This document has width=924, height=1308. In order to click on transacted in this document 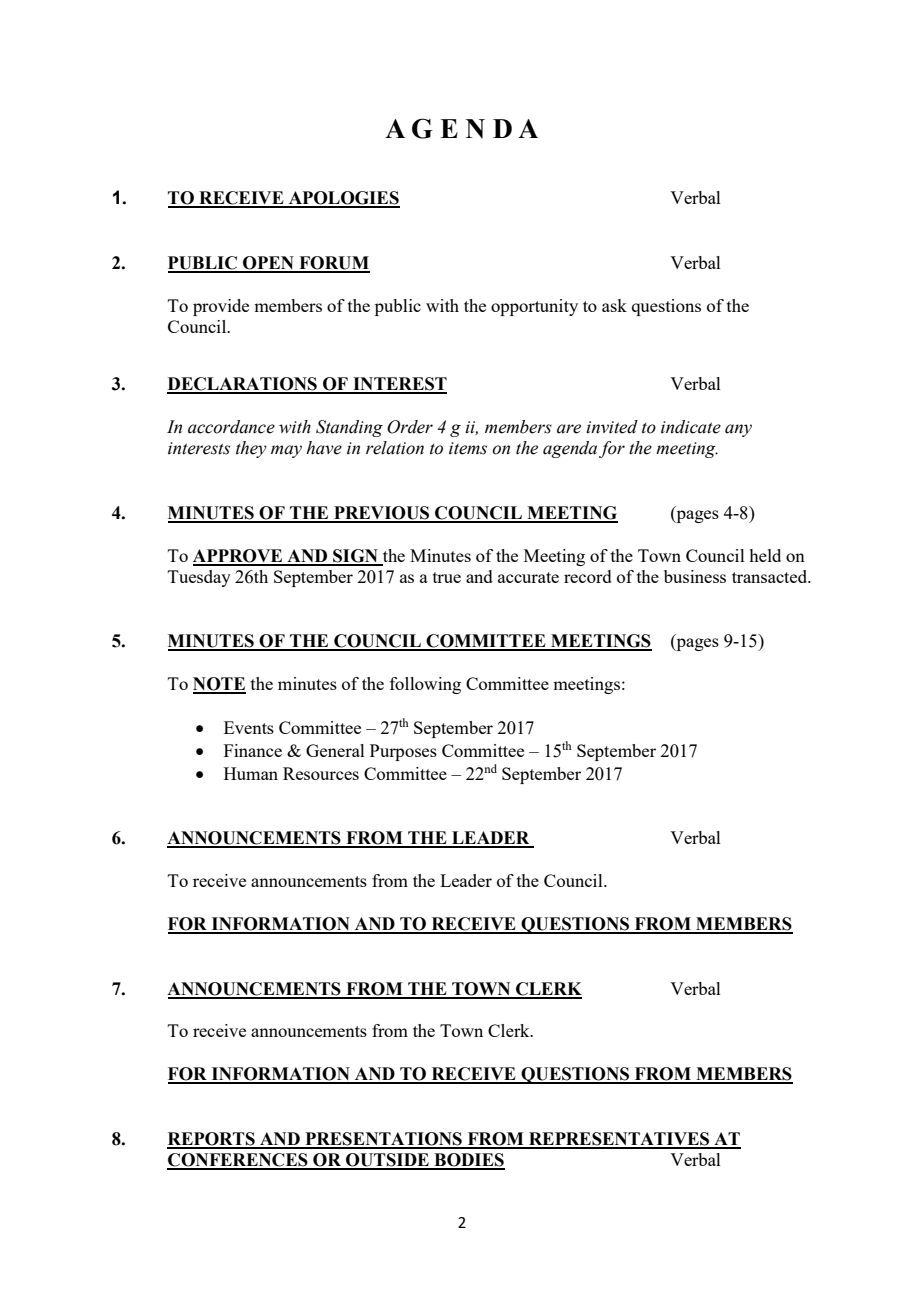, I will do `click(771, 576)`.
